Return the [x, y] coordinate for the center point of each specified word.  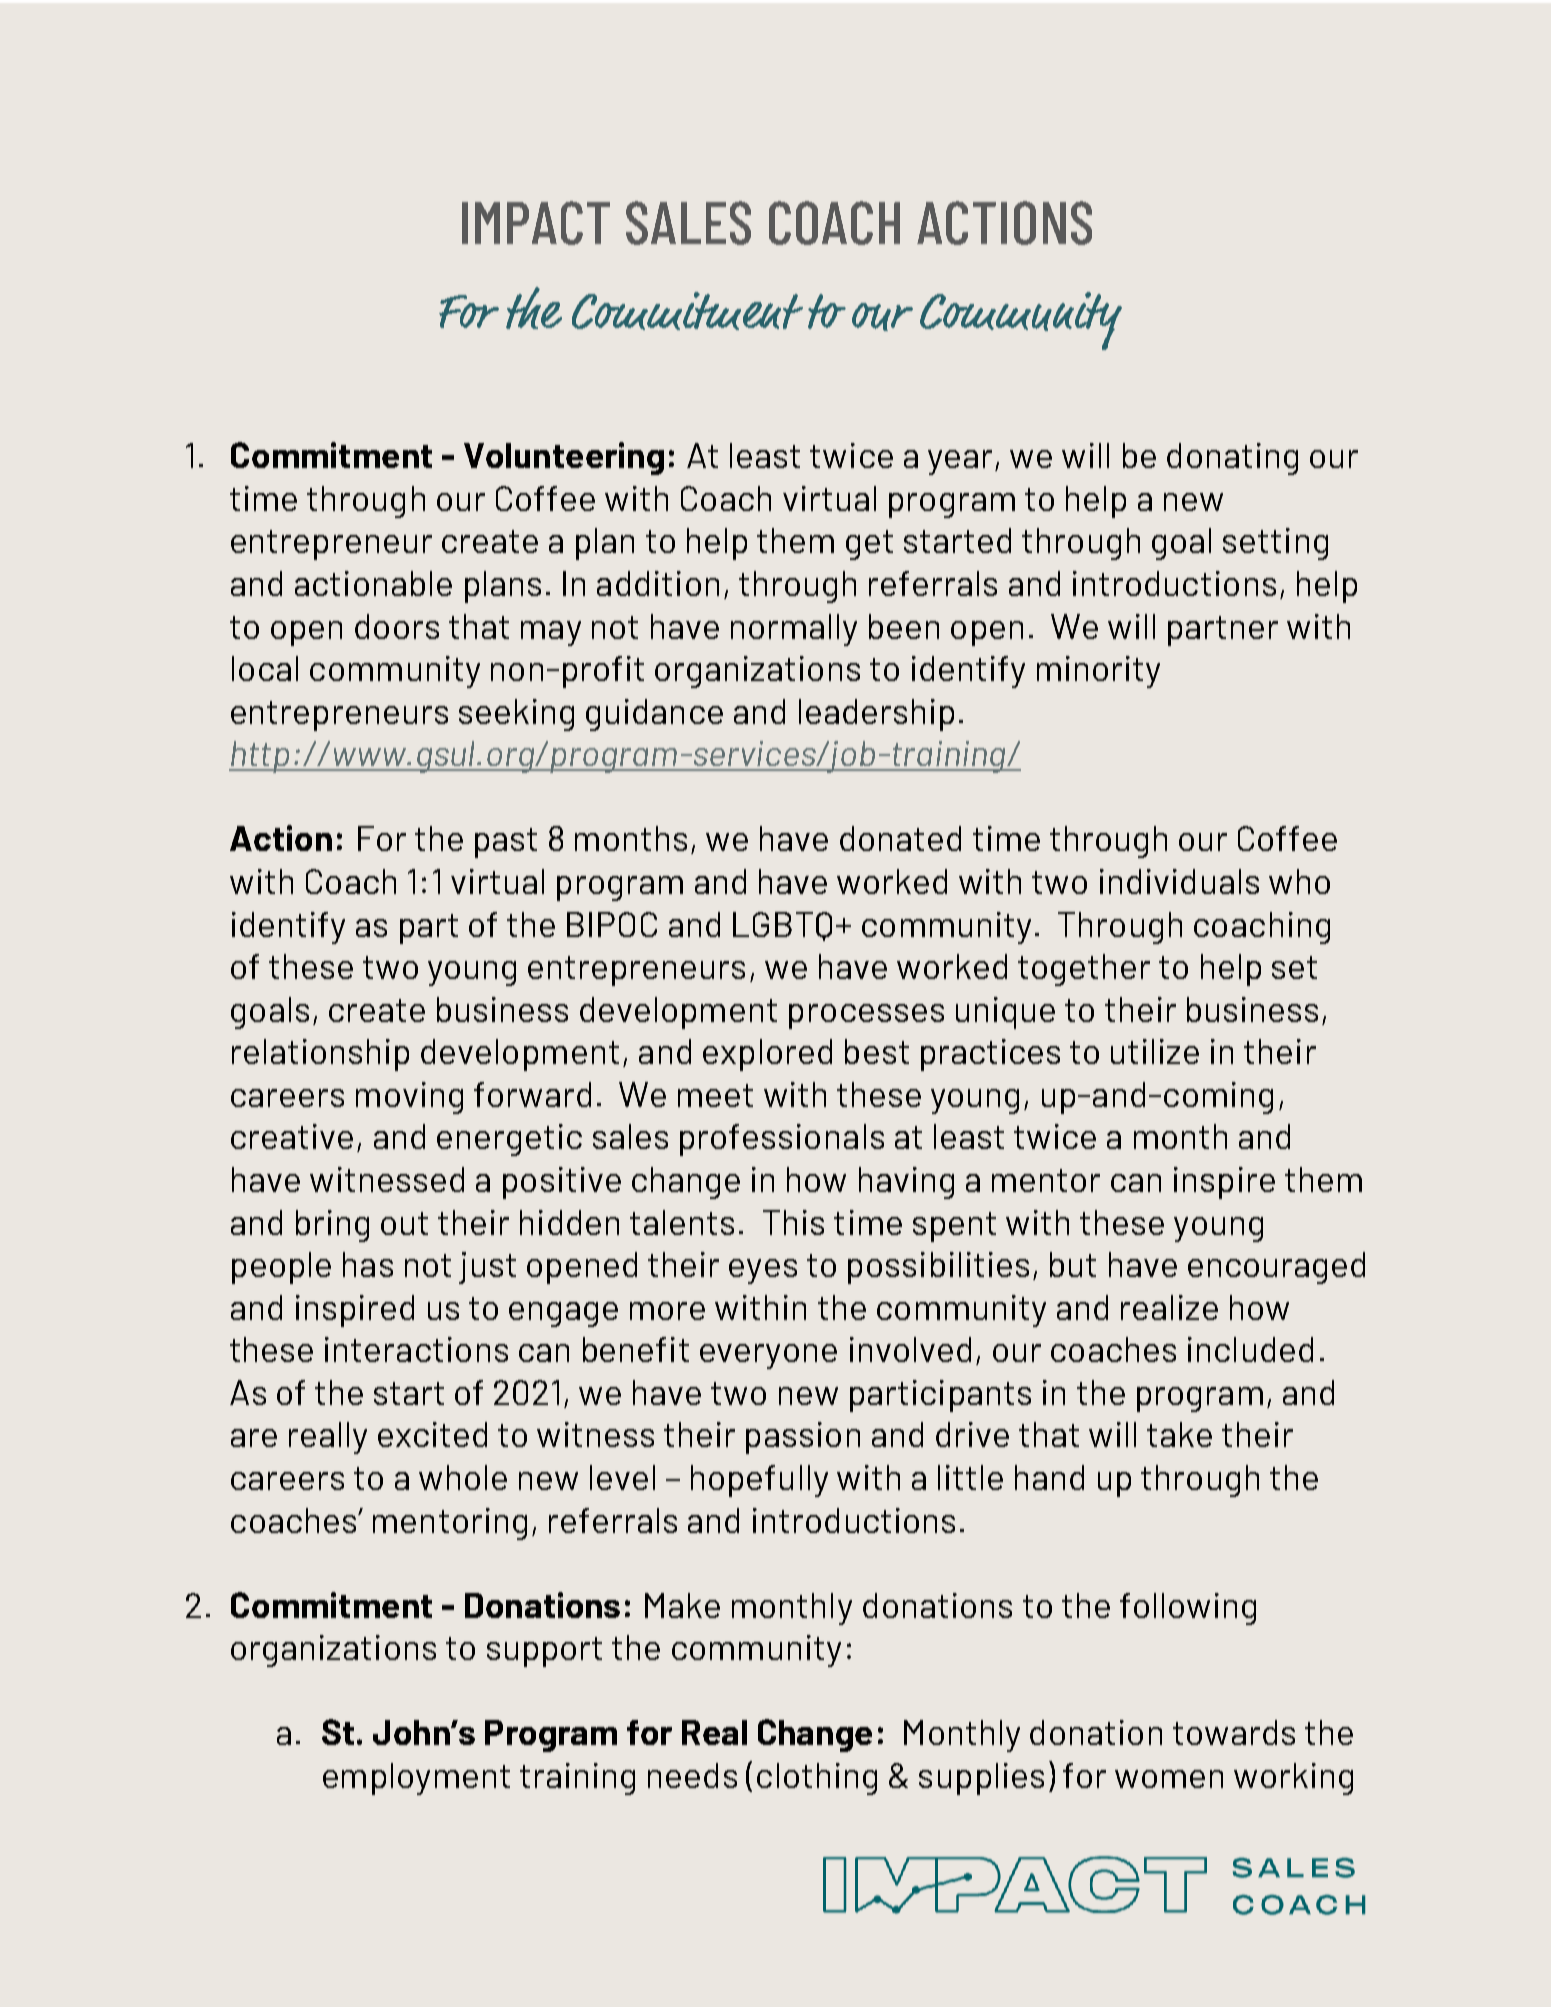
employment [416, 1779]
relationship [320, 1055]
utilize [1155, 1051]
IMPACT [536, 223]
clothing [817, 1779]
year [962, 462]
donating [1232, 459]
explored [767, 1055]
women [1169, 1779]
